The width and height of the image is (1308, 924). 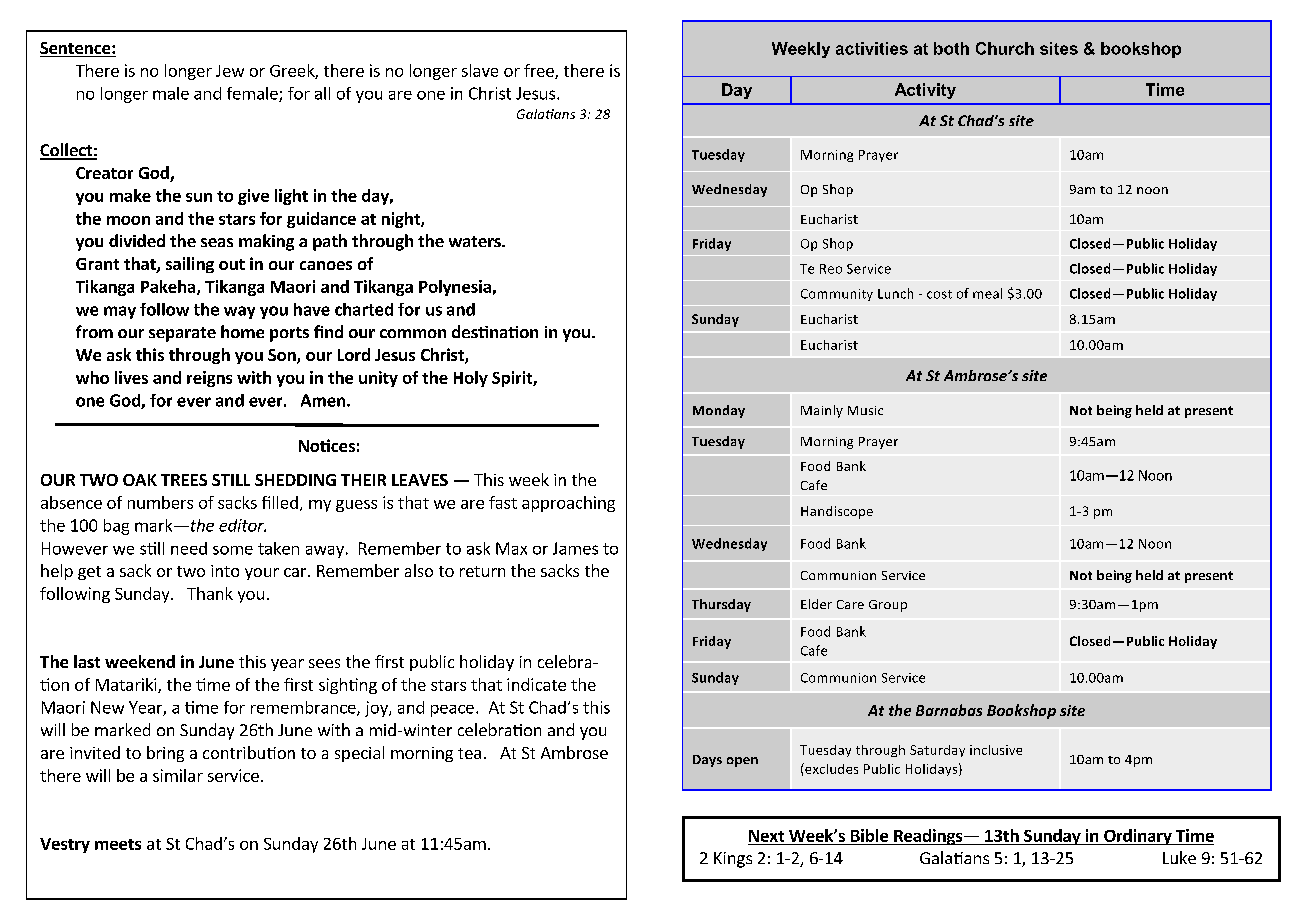 What do you see at coordinates (184, 480) in the image?
I see `TREES` at bounding box center [184, 480].
